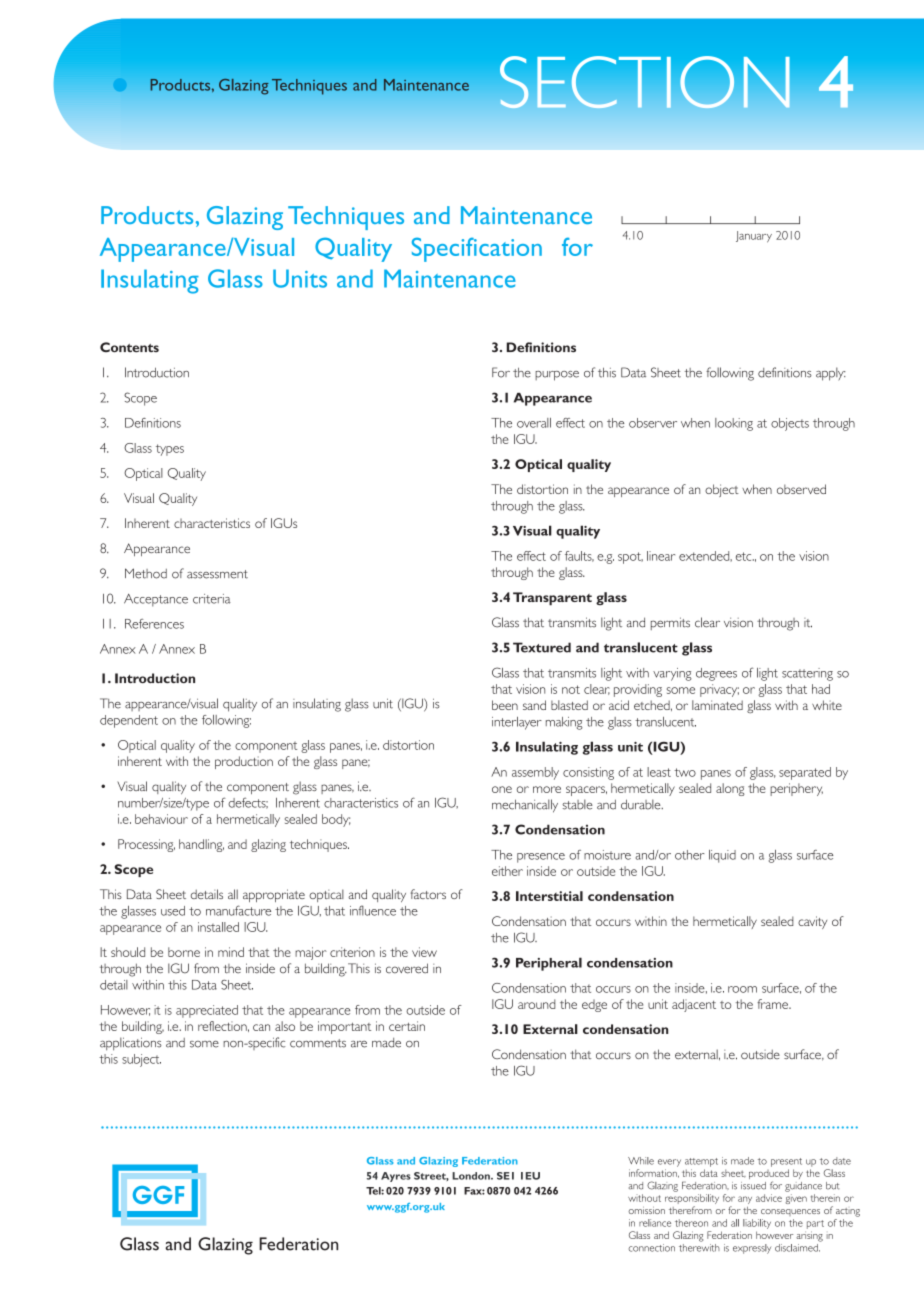  Describe the element at coordinates (716, 674) in the screenshot. I see `degrees` at that location.
